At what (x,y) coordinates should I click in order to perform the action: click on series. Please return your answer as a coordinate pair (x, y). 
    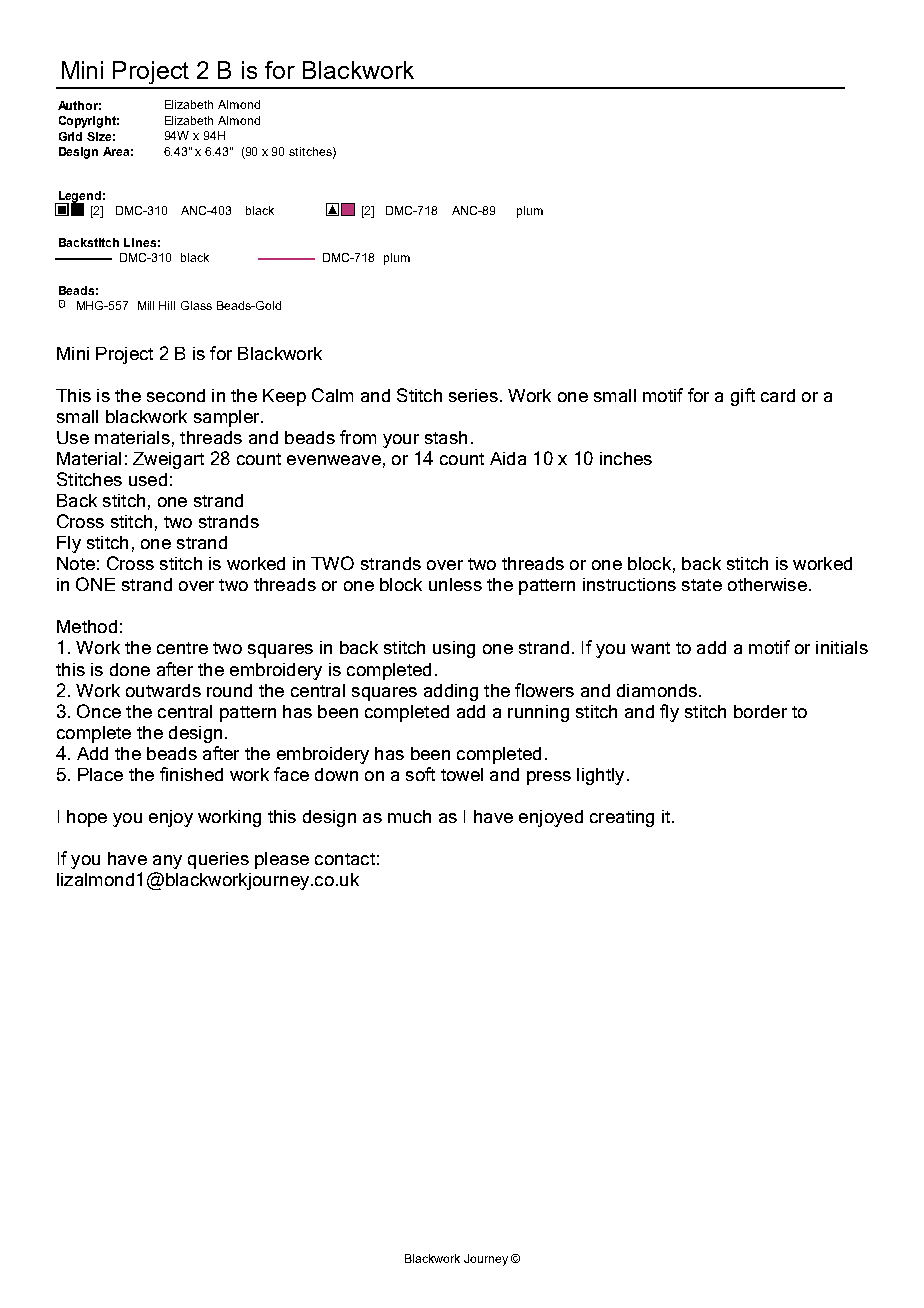
    Looking at the image, I should click on (473, 395).
